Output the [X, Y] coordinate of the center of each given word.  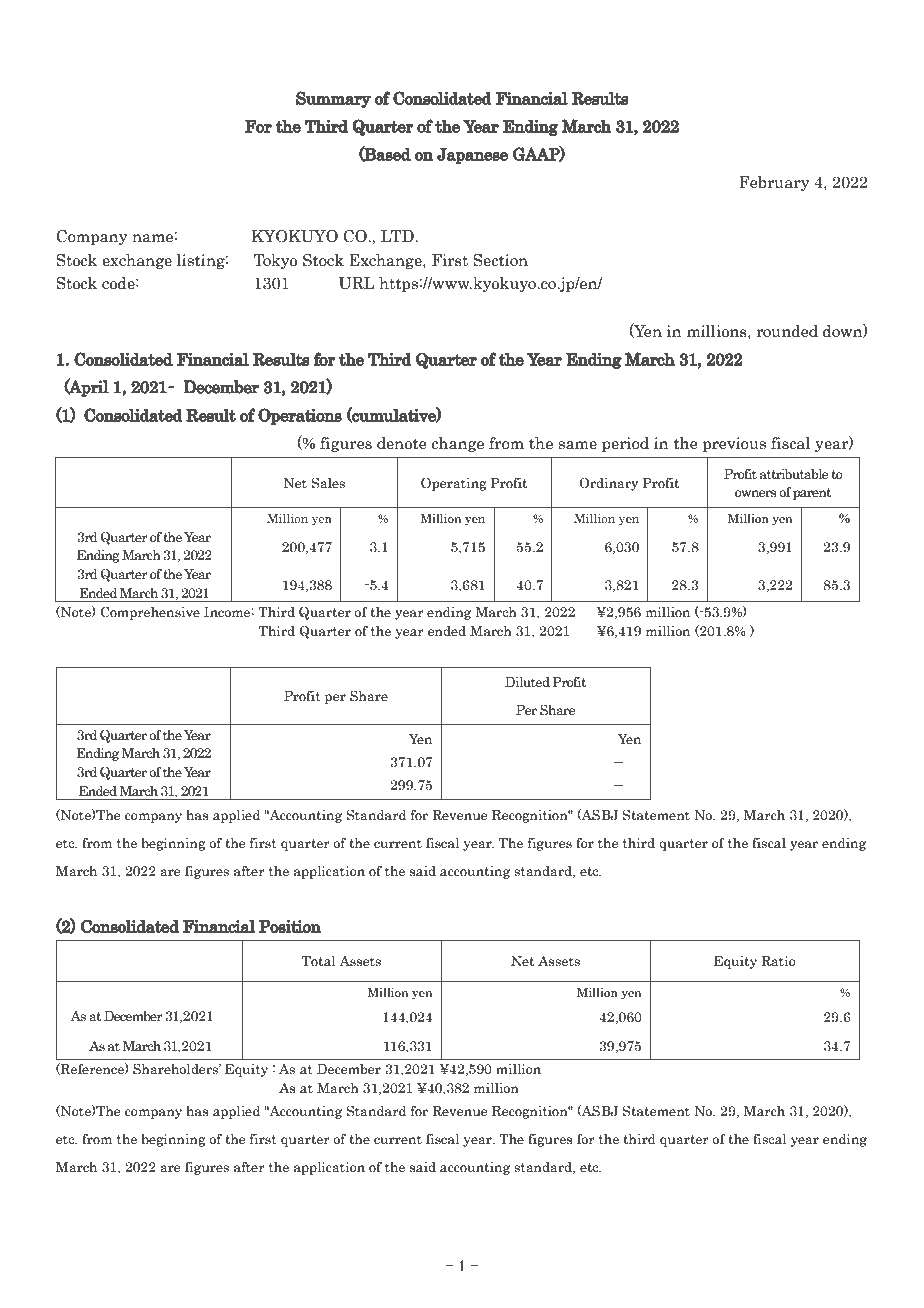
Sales [328, 483]
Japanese [472, 155]
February [774, 183]
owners [756, 494]
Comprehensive [150, 613]
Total [319, 961]
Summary [333, 99]
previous [734, 444]
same [578, 445]
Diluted [527, 681]
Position [290, 926]
